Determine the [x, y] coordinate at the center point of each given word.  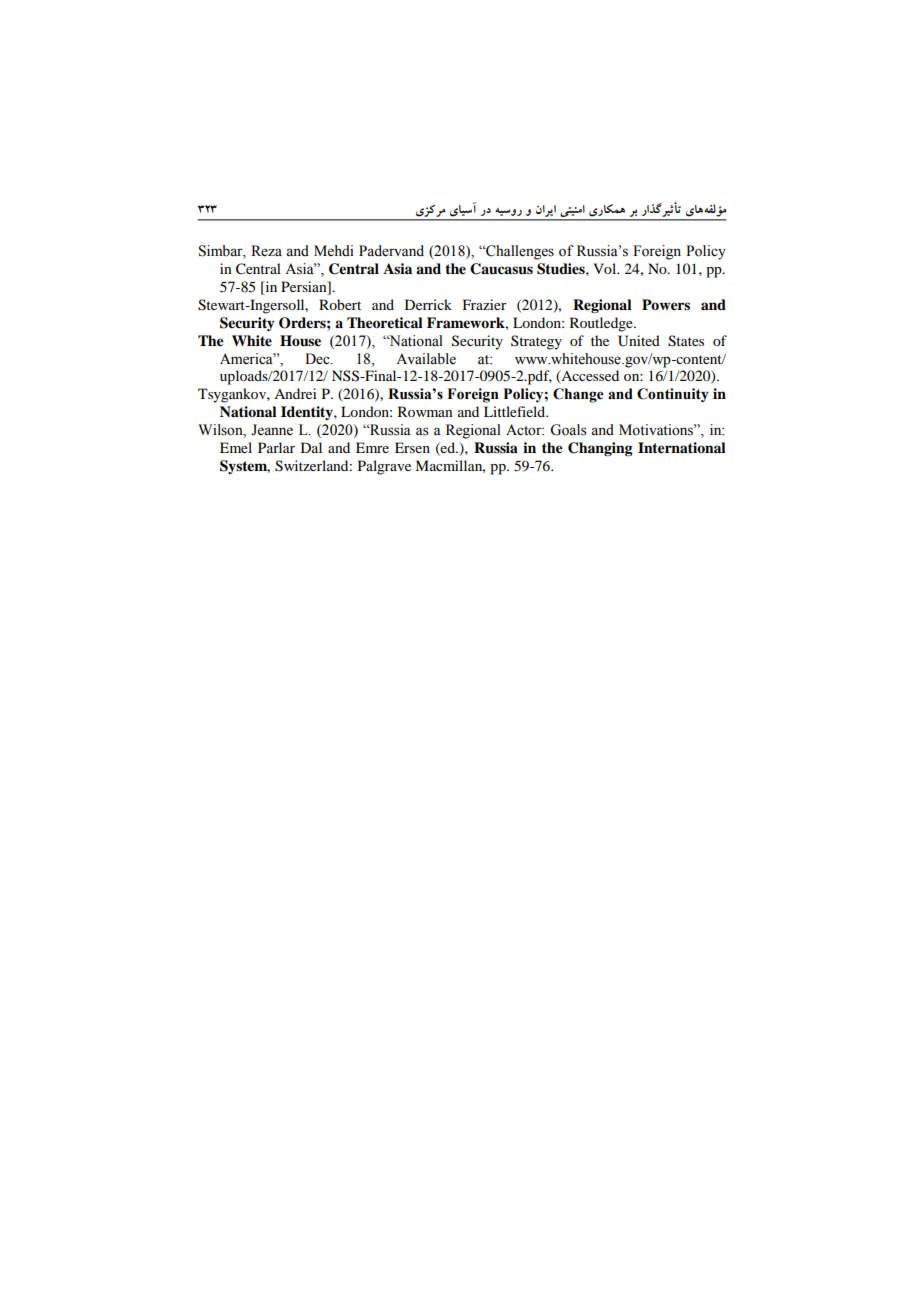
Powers [666, 304]
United [639, 341]
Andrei [295, 393]
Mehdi [334, 251]
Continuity [673, 395]
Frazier [485, 304]
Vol [606, 268]
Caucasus [501, 269]
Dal [311, 447]
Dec [318, 359]
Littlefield [516, 411]
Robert [340, 304]
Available [426, 359]
